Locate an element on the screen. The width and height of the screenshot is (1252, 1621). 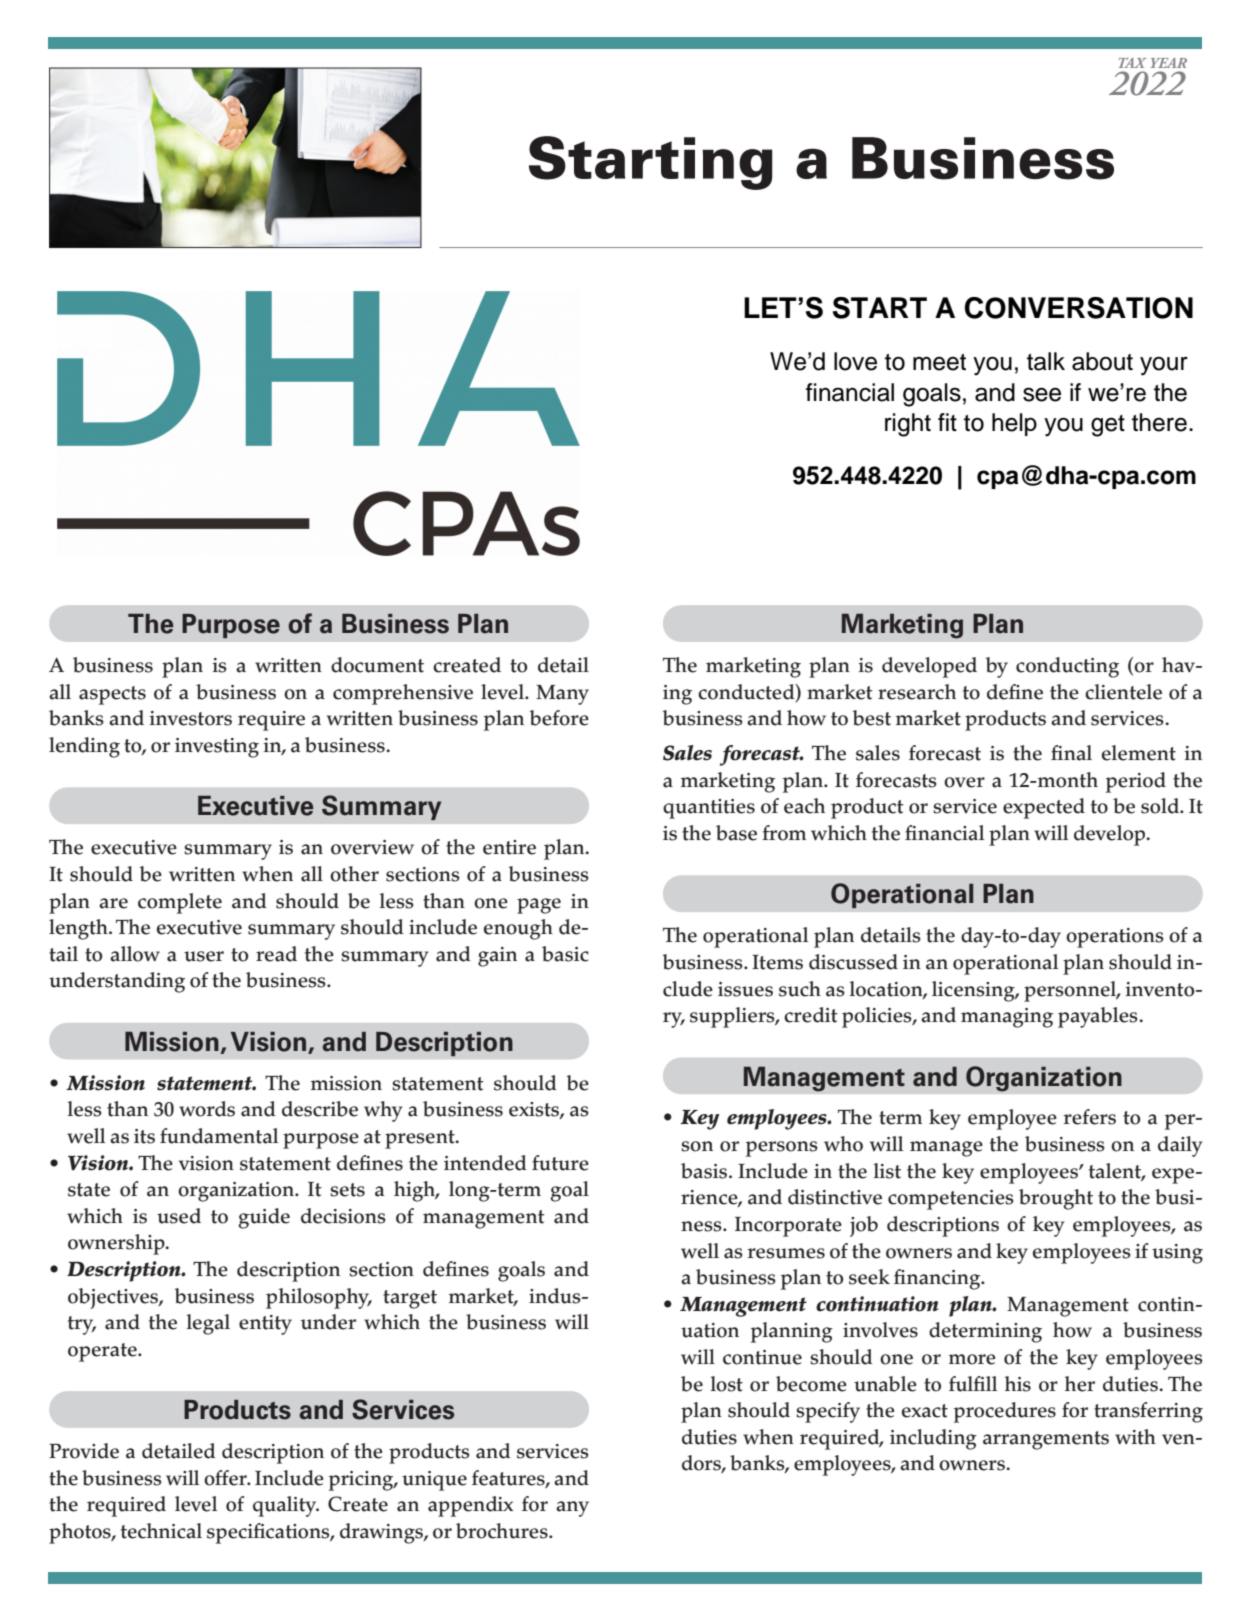
Many is located at coordinates (562, 695).
